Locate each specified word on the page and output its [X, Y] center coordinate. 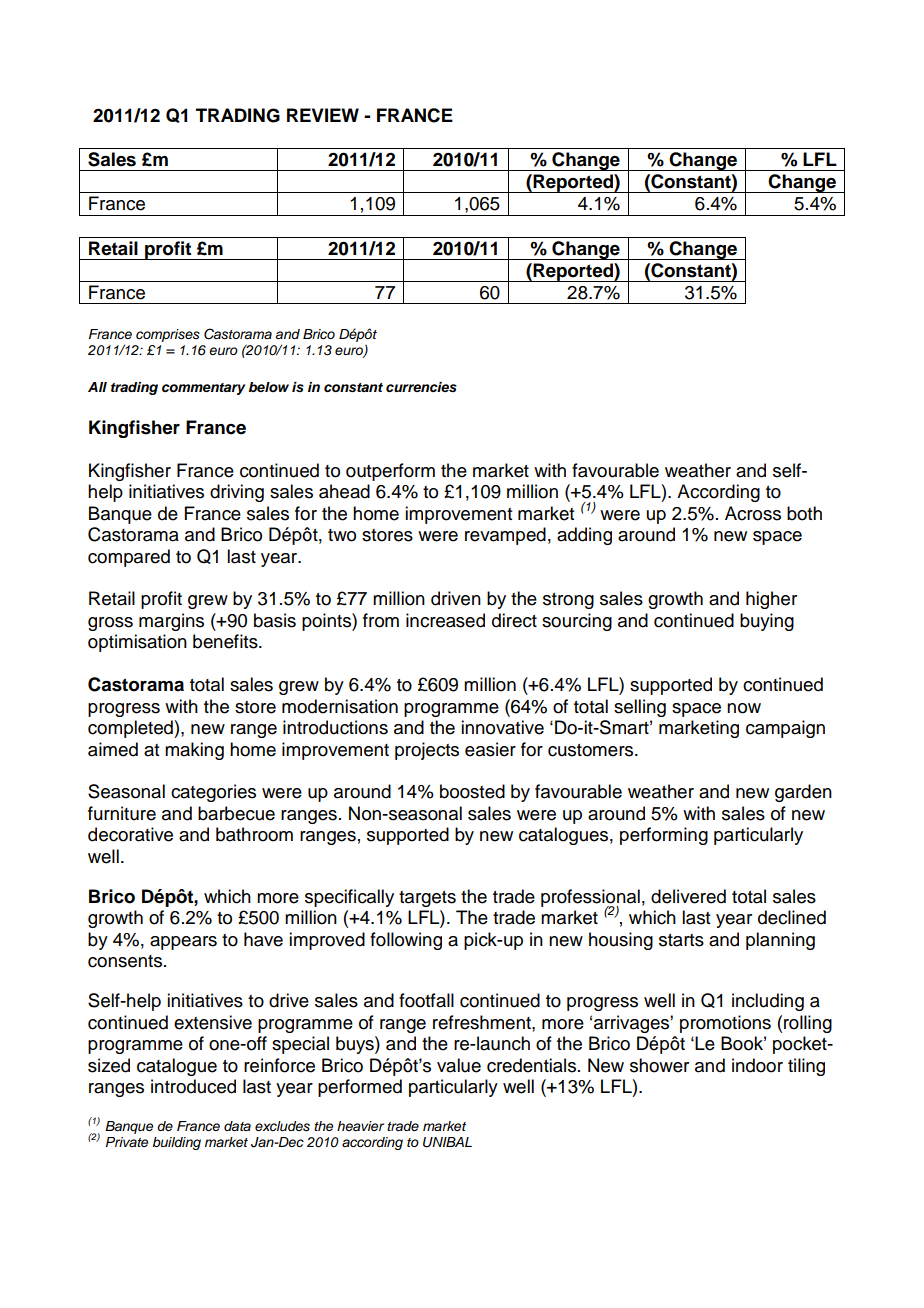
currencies [421, 387]
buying [767, 622]
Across [753, 513]
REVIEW [323, 115]
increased [445, 620]
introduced [193, 1086]
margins [171, 622]
